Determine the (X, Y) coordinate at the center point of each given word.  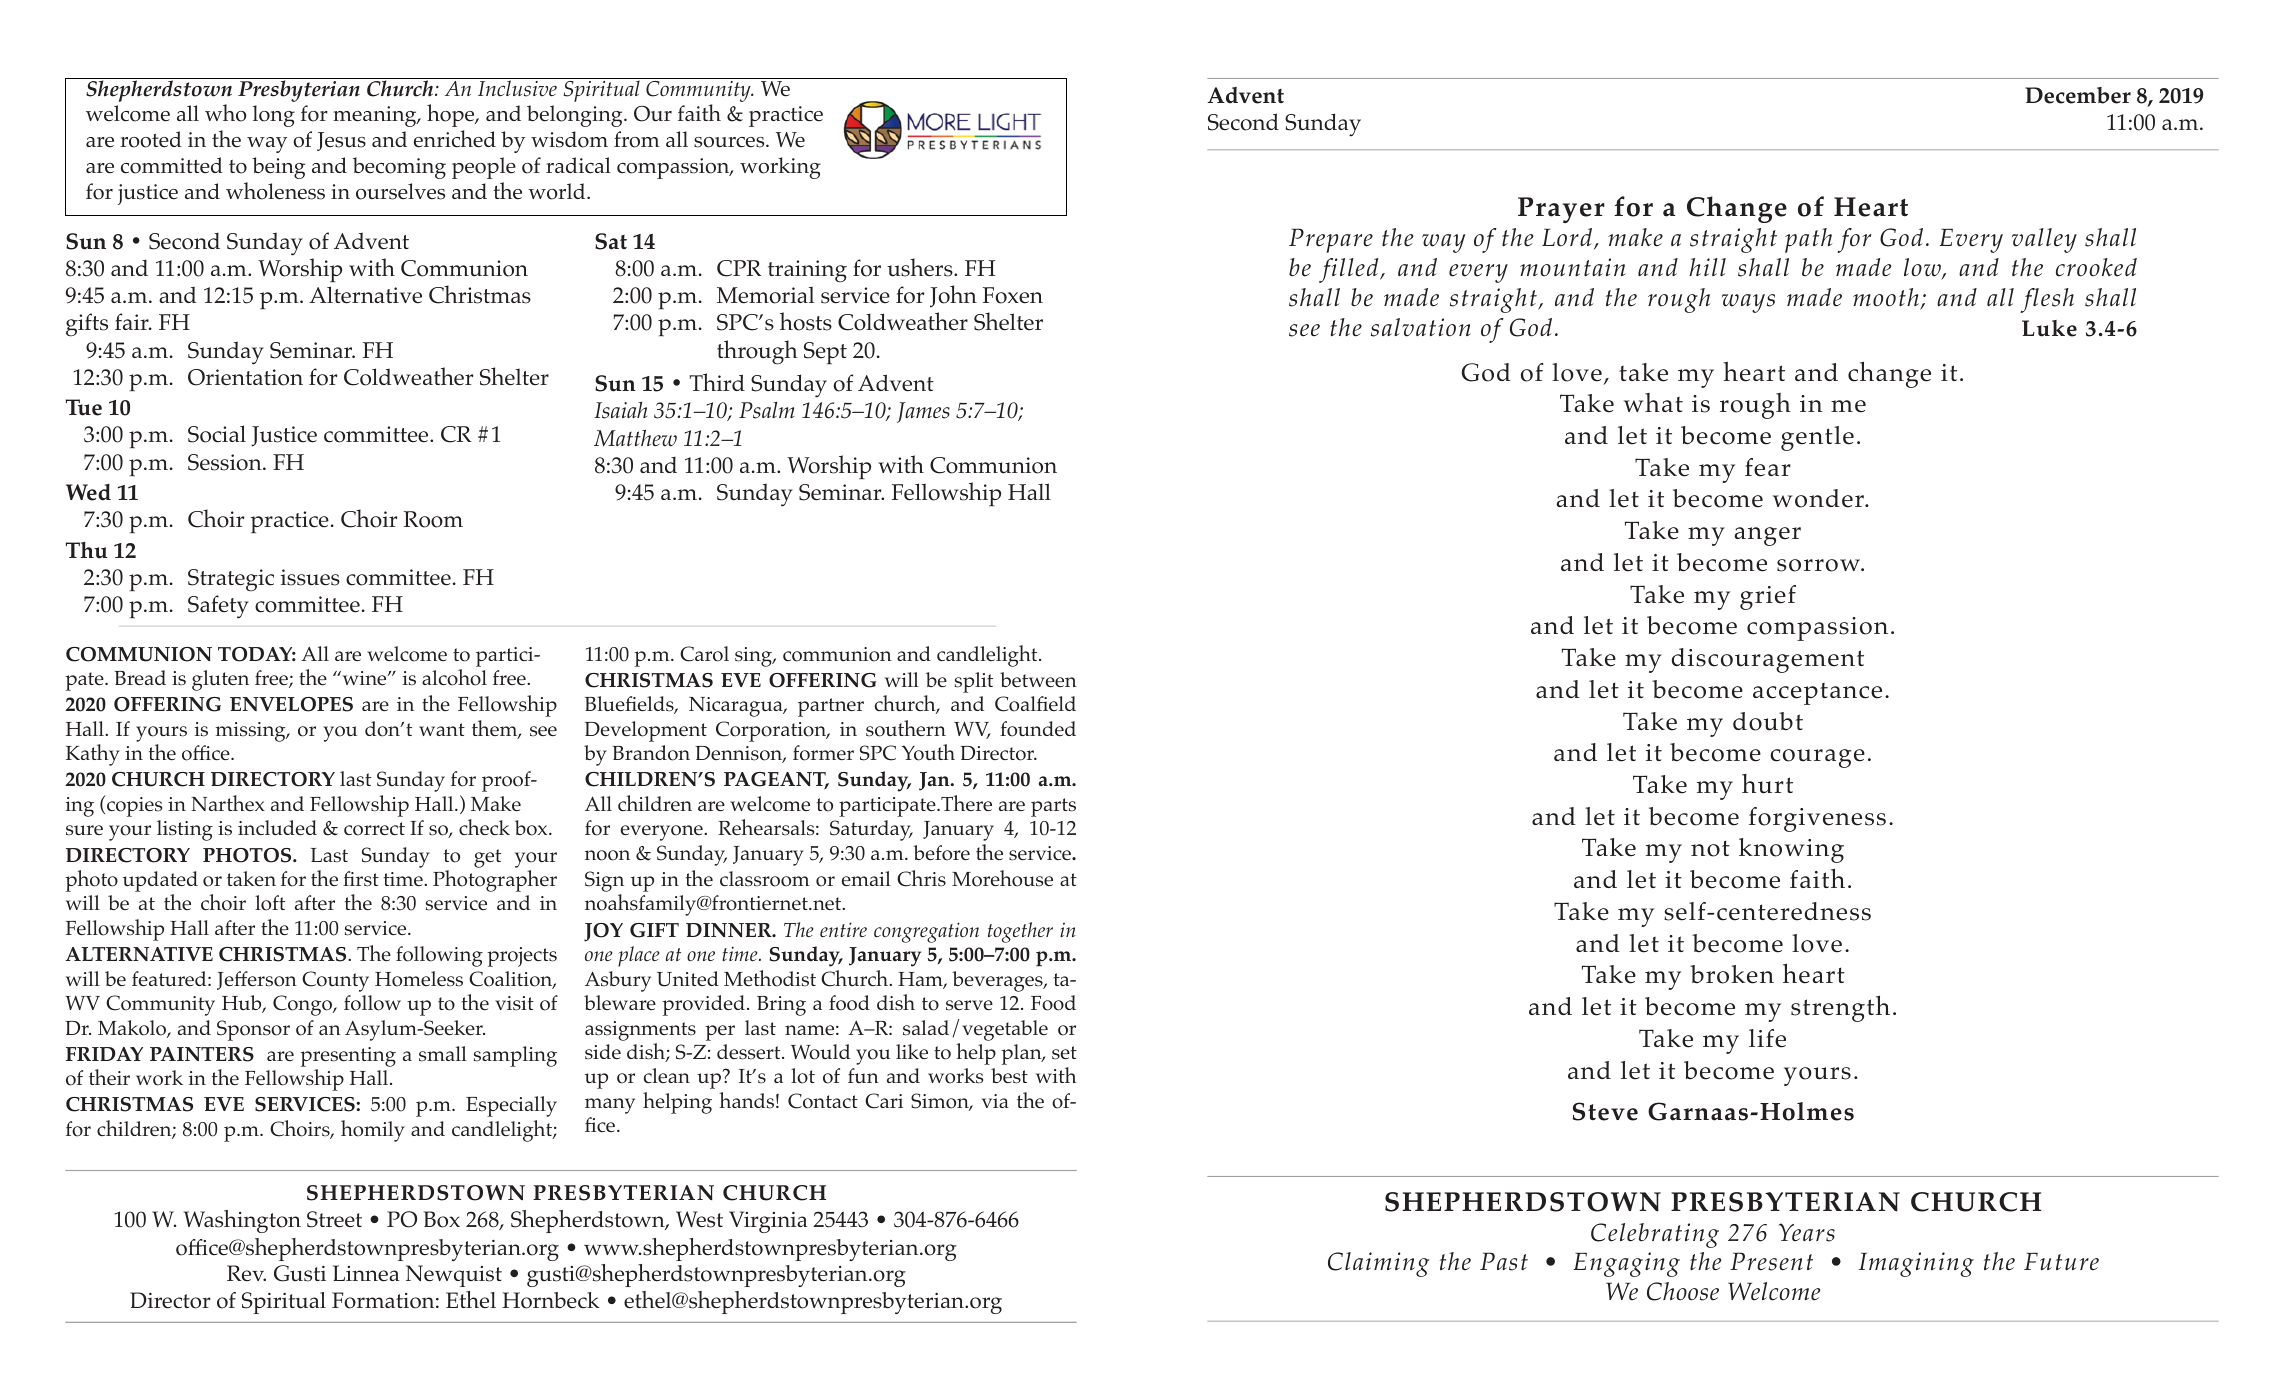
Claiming (1378, 1264)
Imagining (1916, 1264)
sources (730, 142)
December (2078, 95)
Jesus (341, 141)
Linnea (366, 1273)
